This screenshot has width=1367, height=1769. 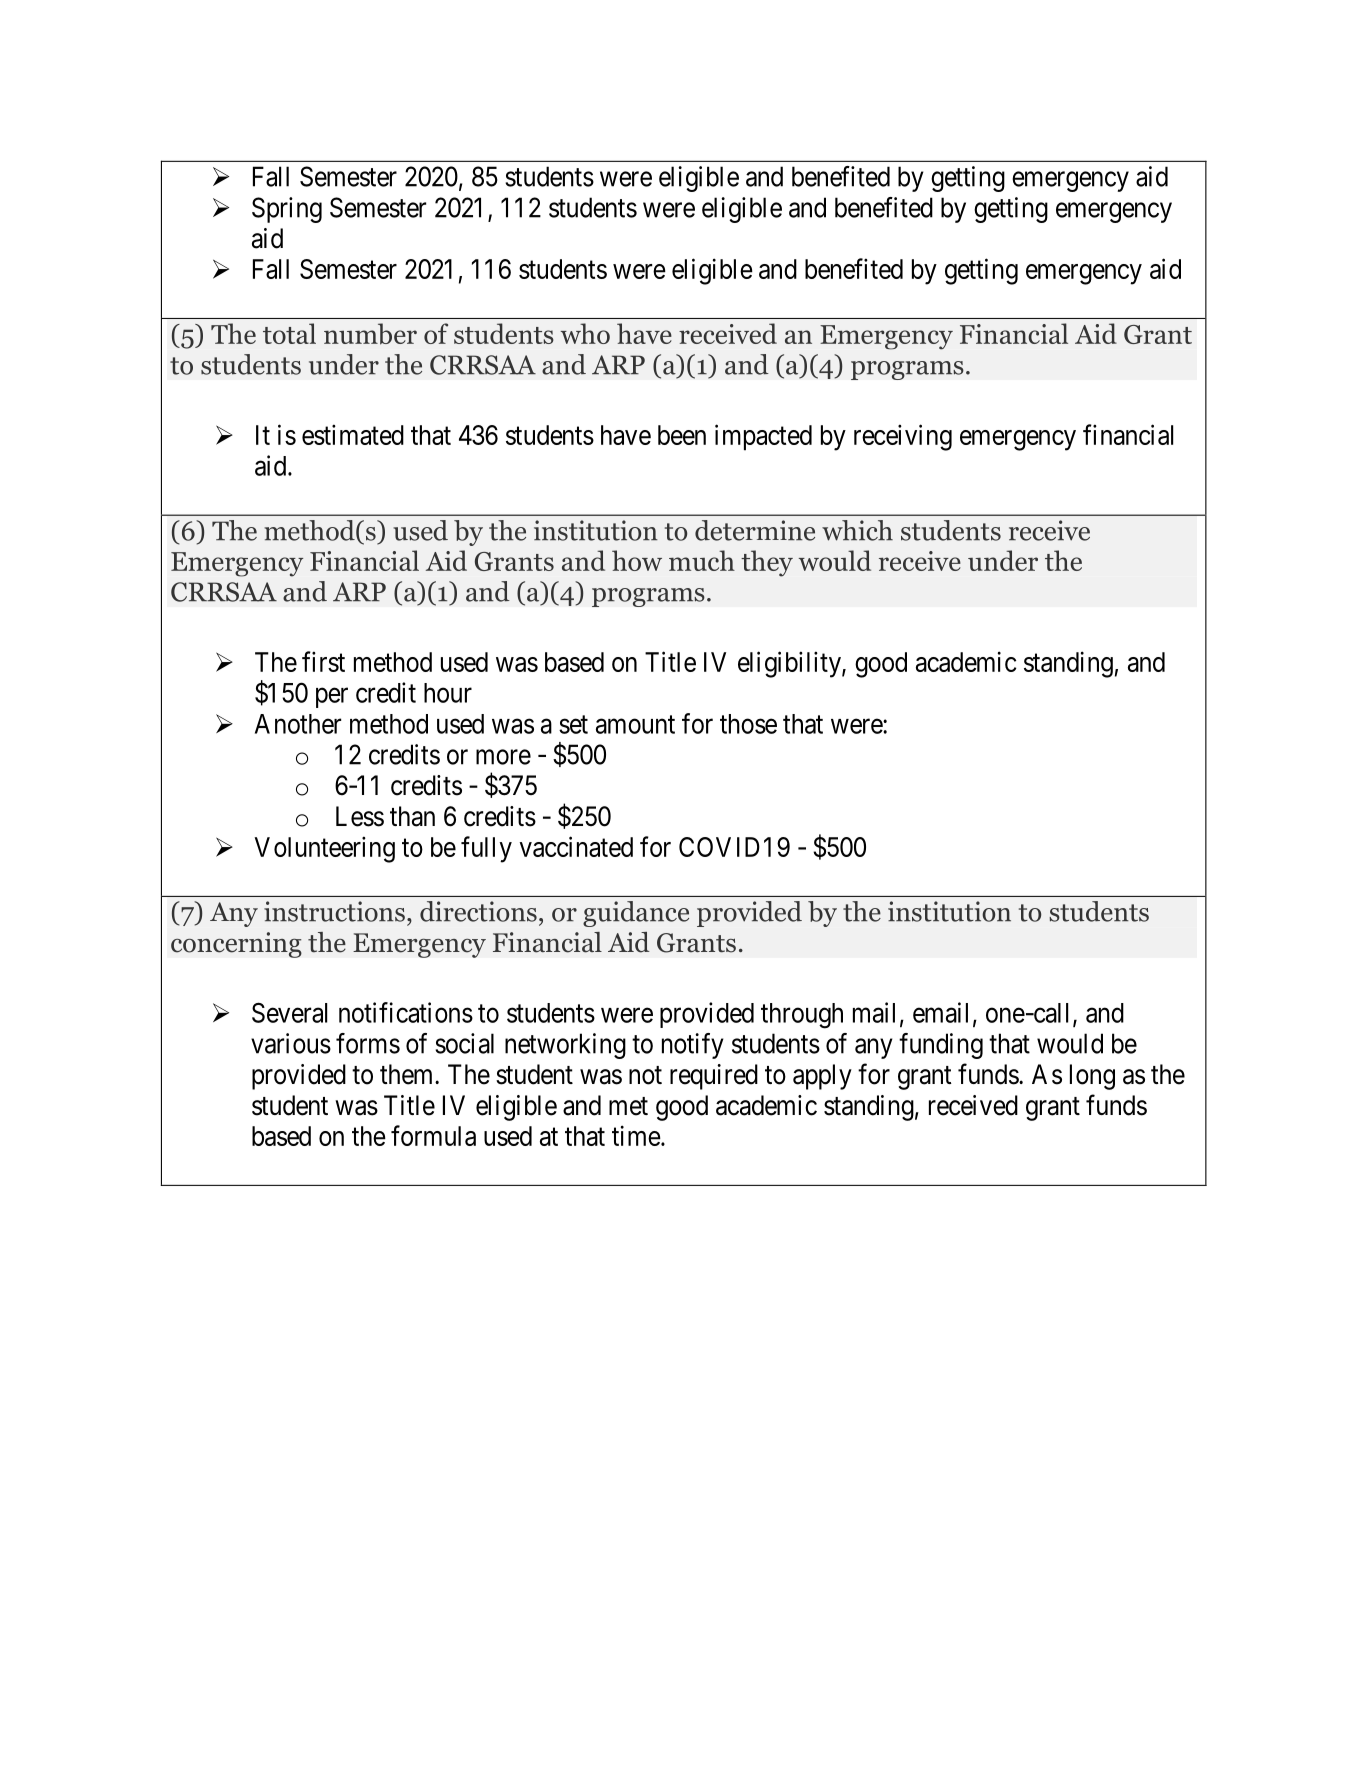 I want to click on who, so click(x=585, y=333).
